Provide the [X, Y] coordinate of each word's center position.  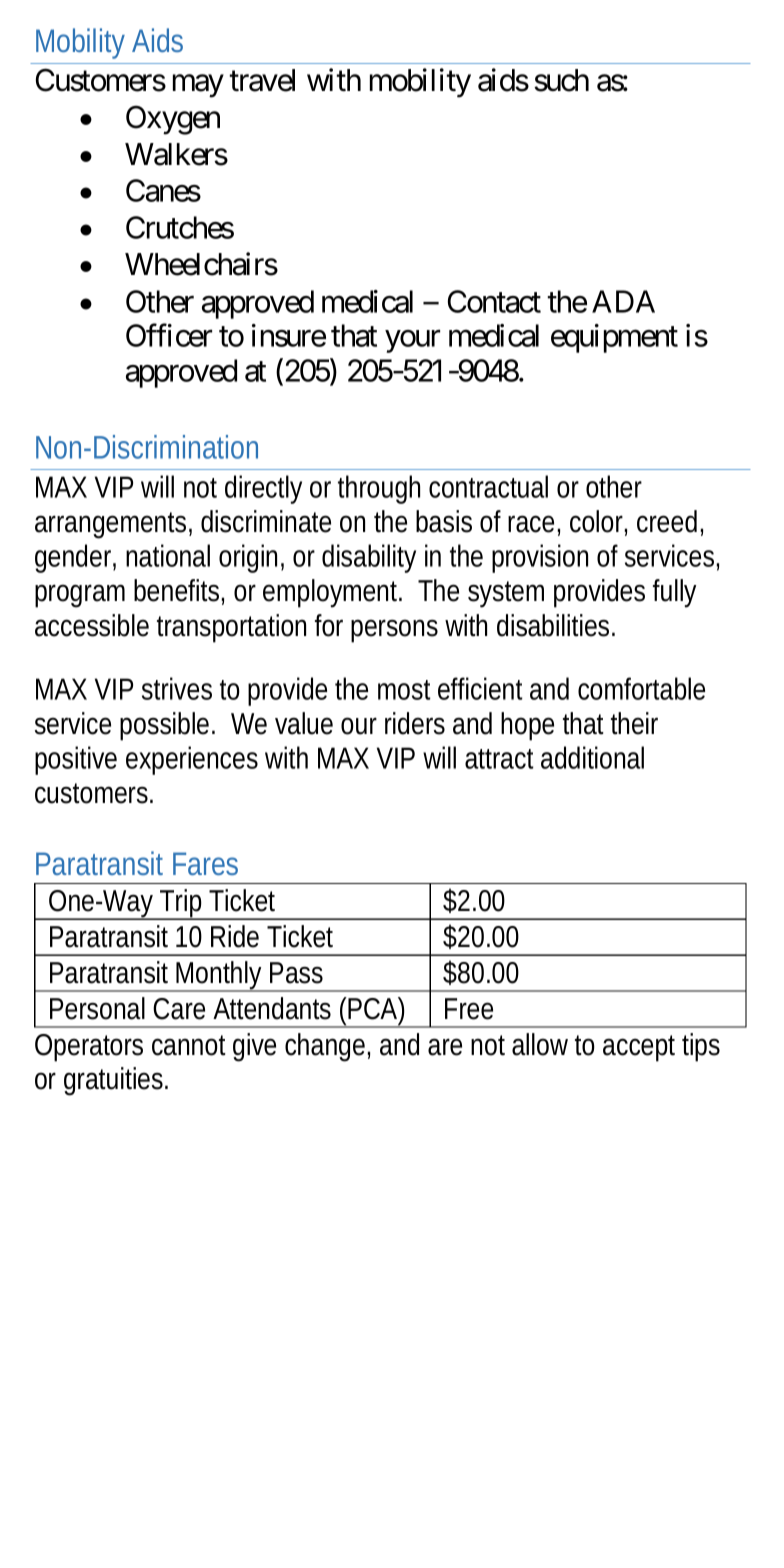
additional [592, 757]
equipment [614, 338]
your [413, 342]
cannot [189, 1045]
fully [674, 593]
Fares [205, 863]
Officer [169, 335]
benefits [179, 591]
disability [369, 558]
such [561, 80]
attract [499, 759]
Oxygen [173, 120]
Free [469, 1009]
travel [262, 80]
